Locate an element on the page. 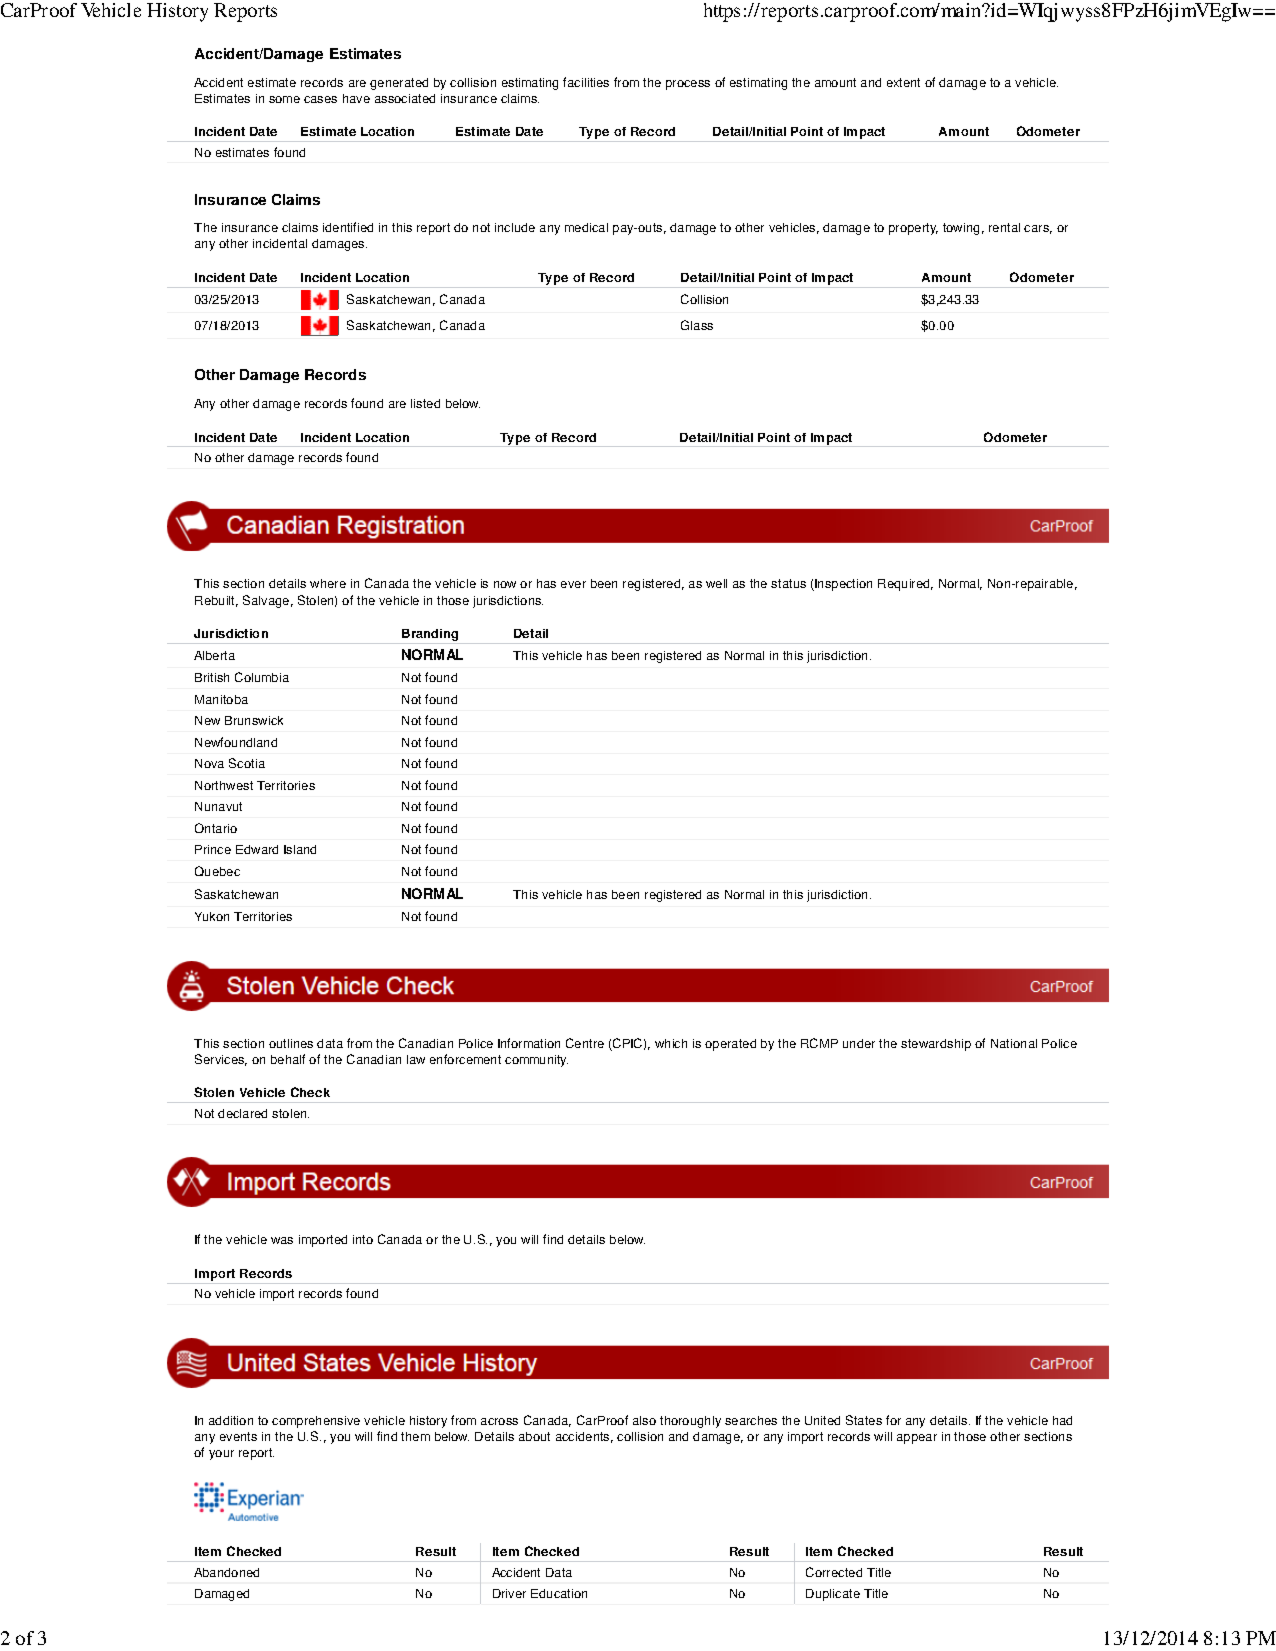 The height and width of the page is (1651, 1276). Glass is located at coordinates (697, 325).
